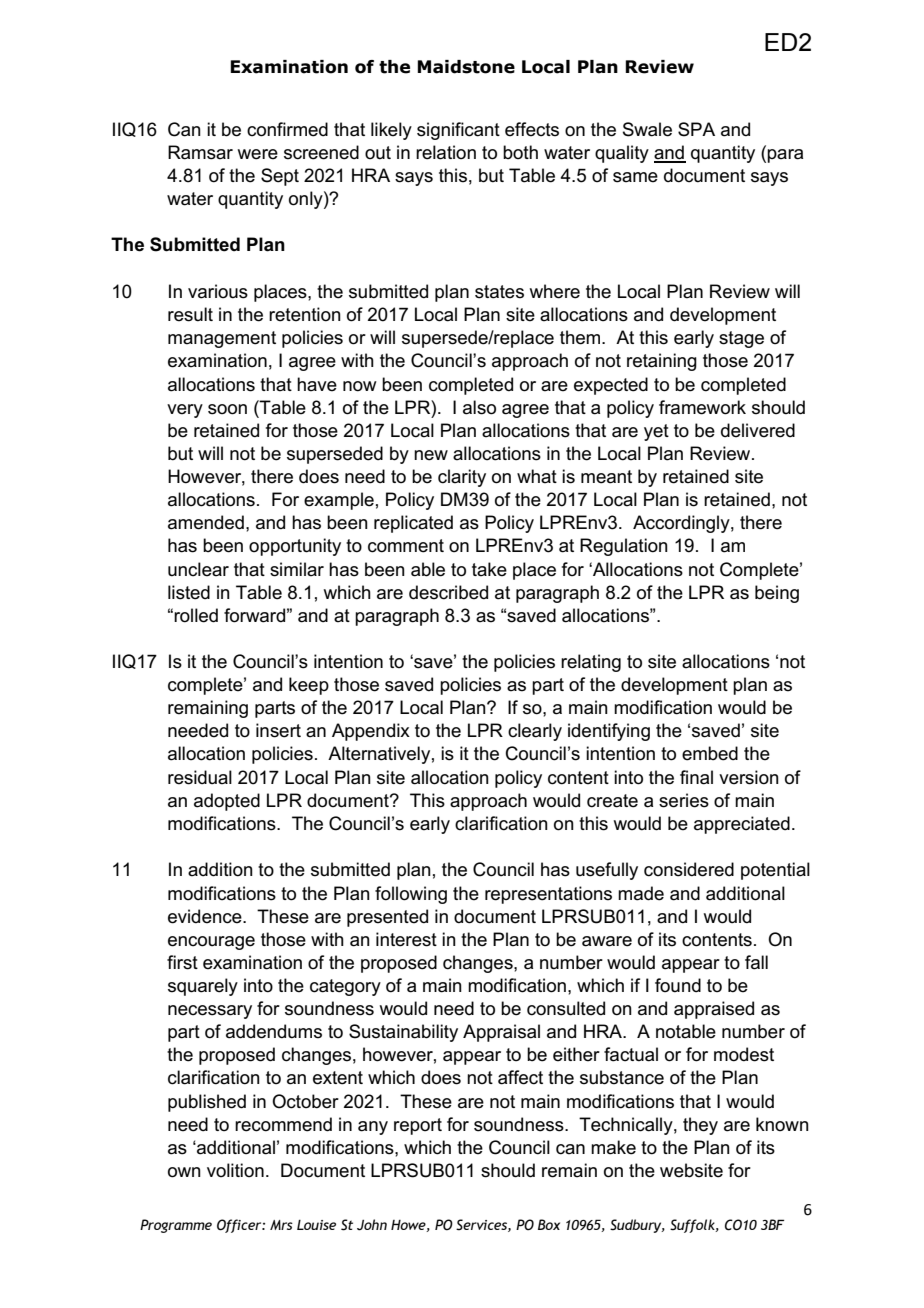 The width and height of the page is (924, 1308). What do you see at coordinates (227, 409) in the page?
I see `soon` at bounding box center [227, 409].
